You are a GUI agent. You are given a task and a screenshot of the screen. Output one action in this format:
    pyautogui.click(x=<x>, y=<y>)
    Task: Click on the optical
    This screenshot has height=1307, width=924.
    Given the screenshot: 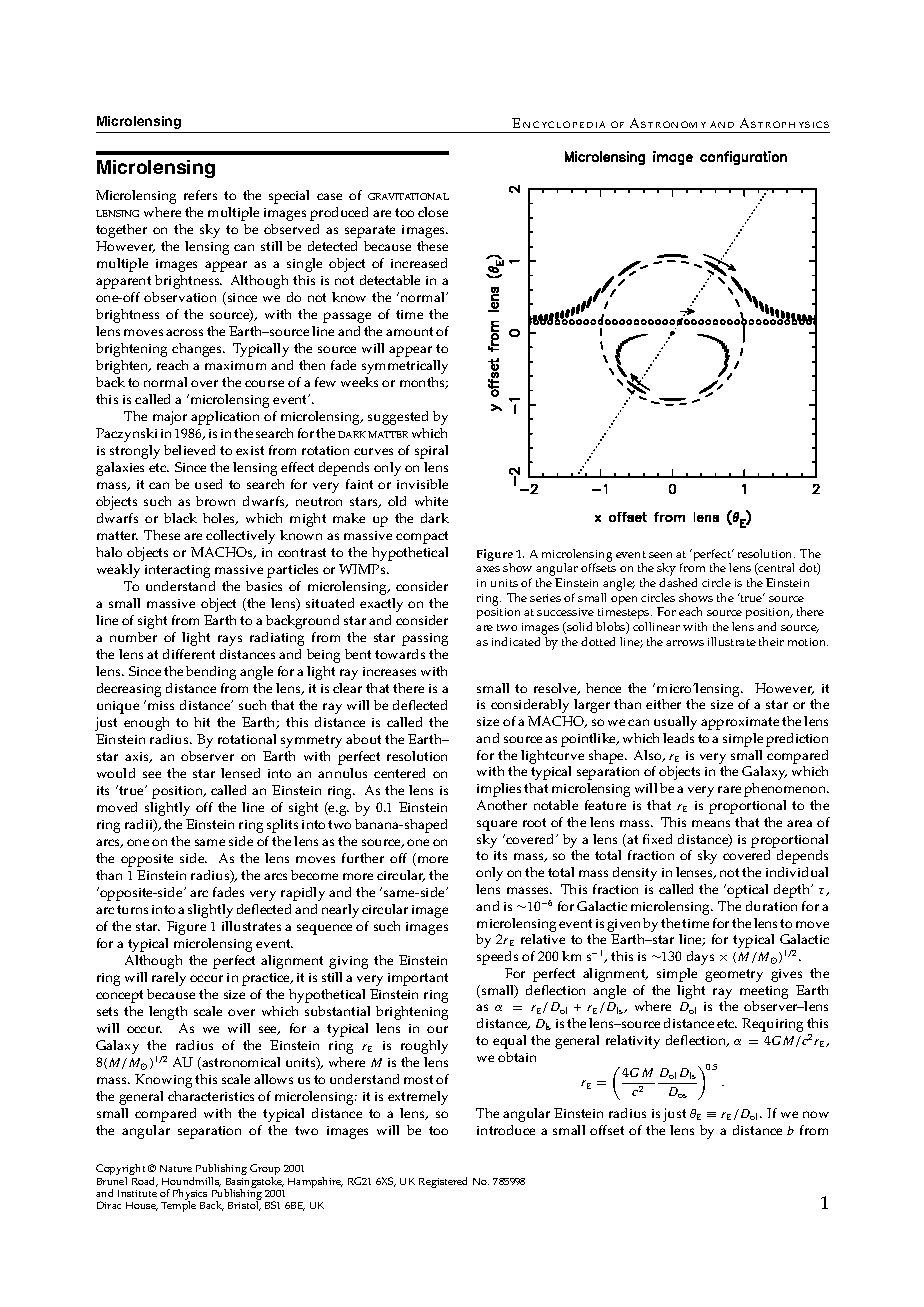 What is the action you would take?
    pyautogui.click(x=747, y=891)
